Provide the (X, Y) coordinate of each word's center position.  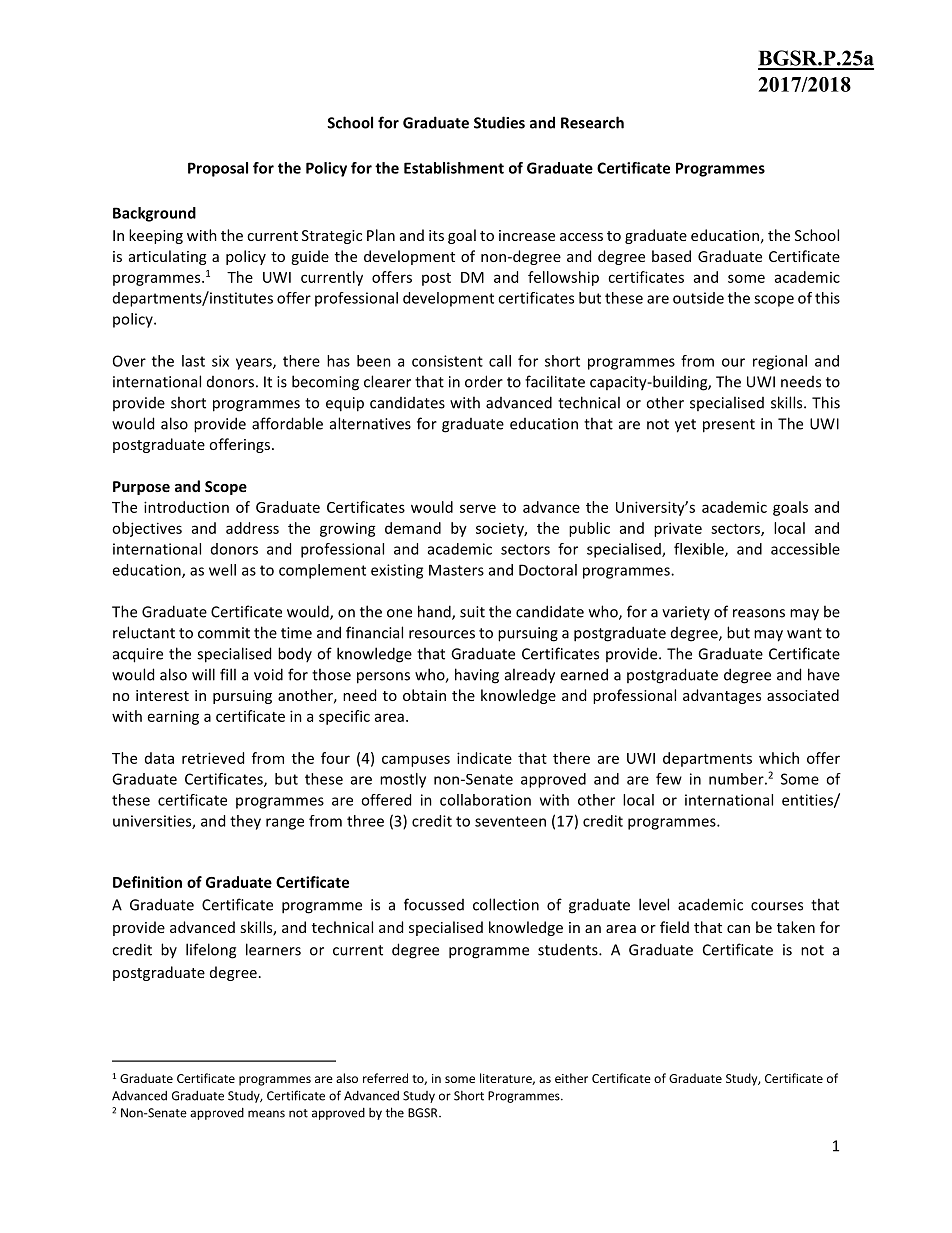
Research (592, 122)
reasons (759, 613)
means (266, 1114)
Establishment (454, 168)
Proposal (218, 169)
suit (472, 612)
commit (224, 633)
